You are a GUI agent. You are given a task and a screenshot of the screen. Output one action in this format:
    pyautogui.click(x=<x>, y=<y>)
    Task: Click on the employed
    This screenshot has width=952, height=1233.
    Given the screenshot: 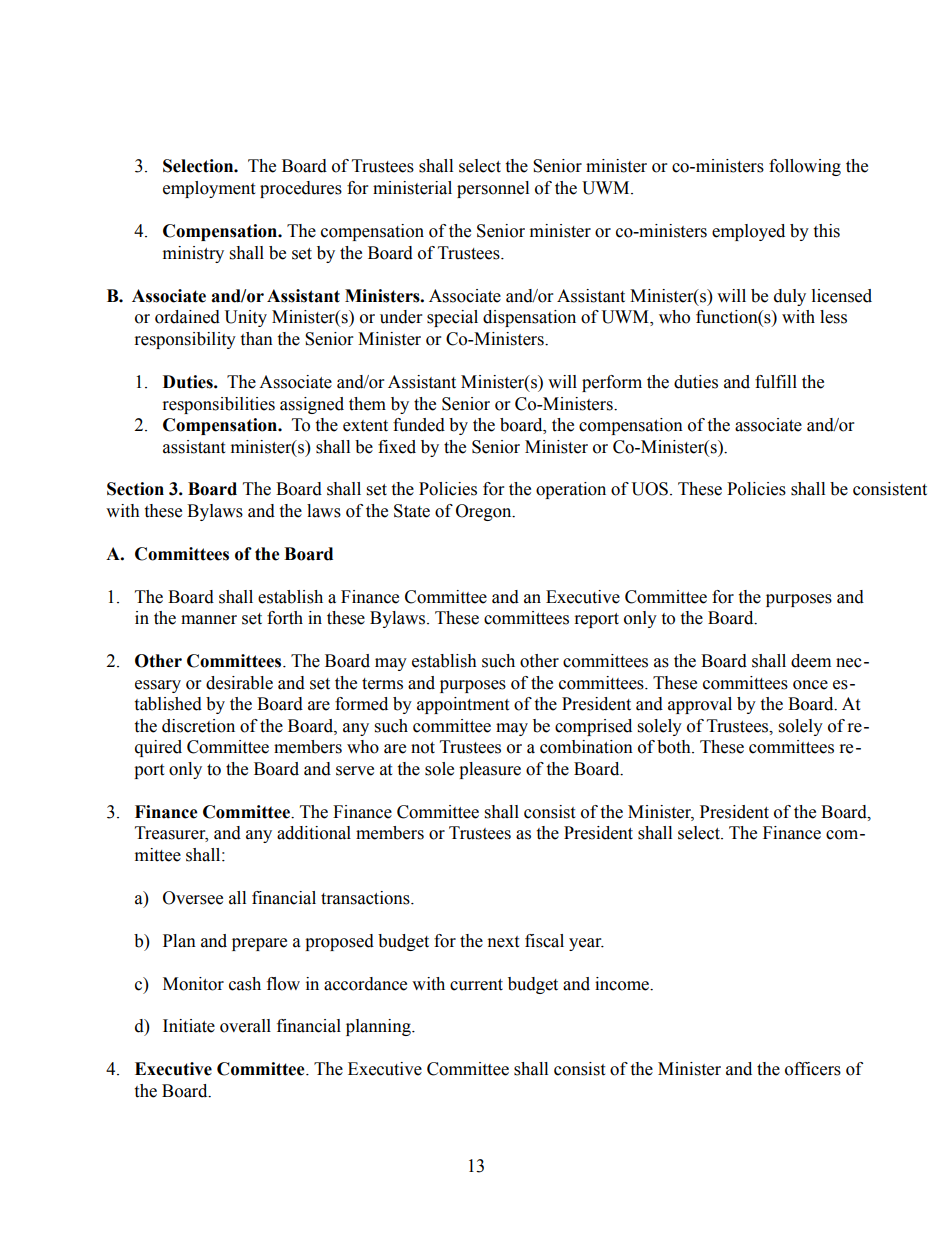 What is the action you would take?
    pyautogui.click(x=748, y=232)
